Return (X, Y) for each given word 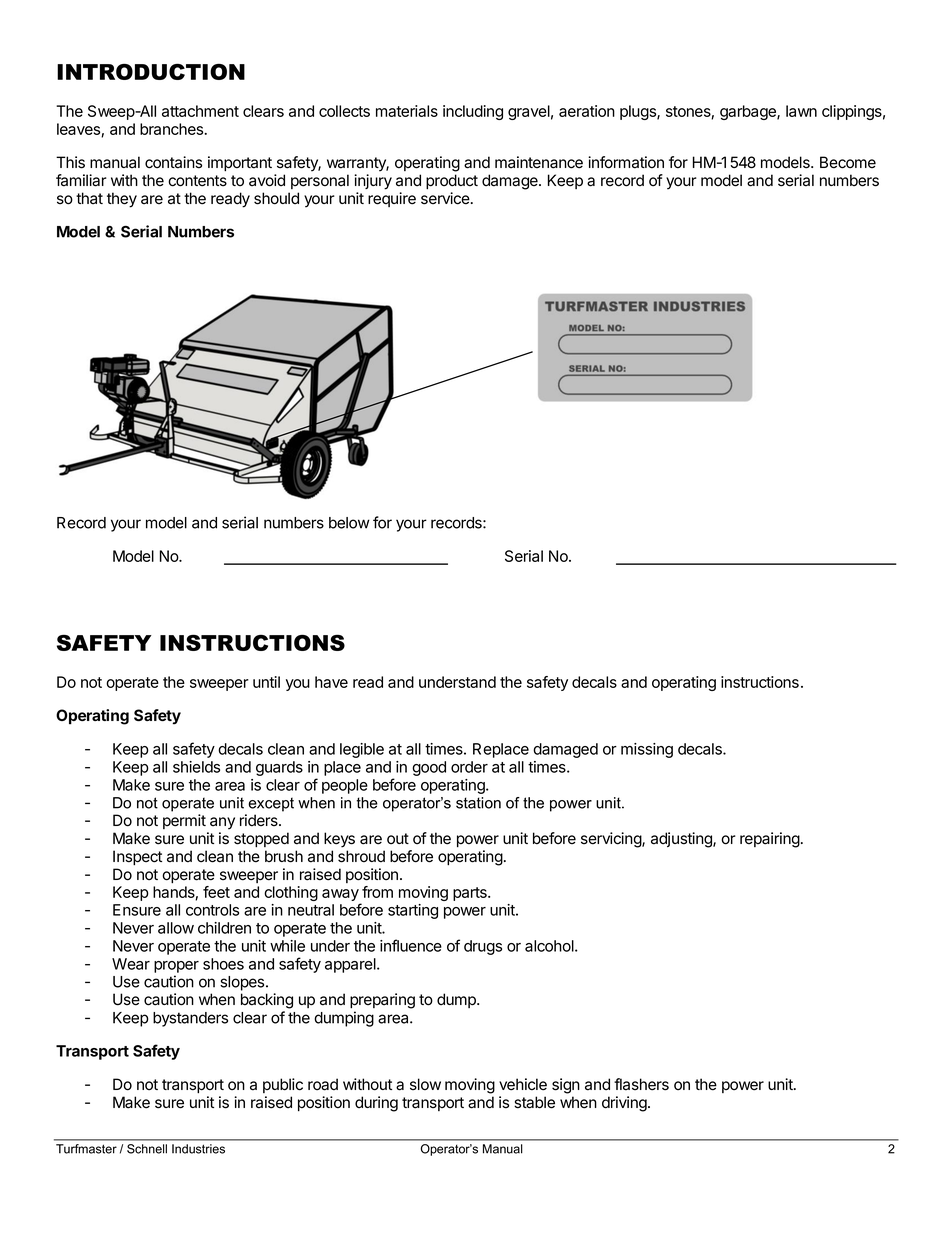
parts (471, 894)
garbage (749, 112)
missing (647, 750)
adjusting (682, 840)
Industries (198, 1149)
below (349, 523)
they (122, 200)
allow (176, 928)
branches (173, 129)
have (331, 682)
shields (196, 767)
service (446, 198)
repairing (770, 840)
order (469, 767)
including (473, 112)
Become (848, 162)
